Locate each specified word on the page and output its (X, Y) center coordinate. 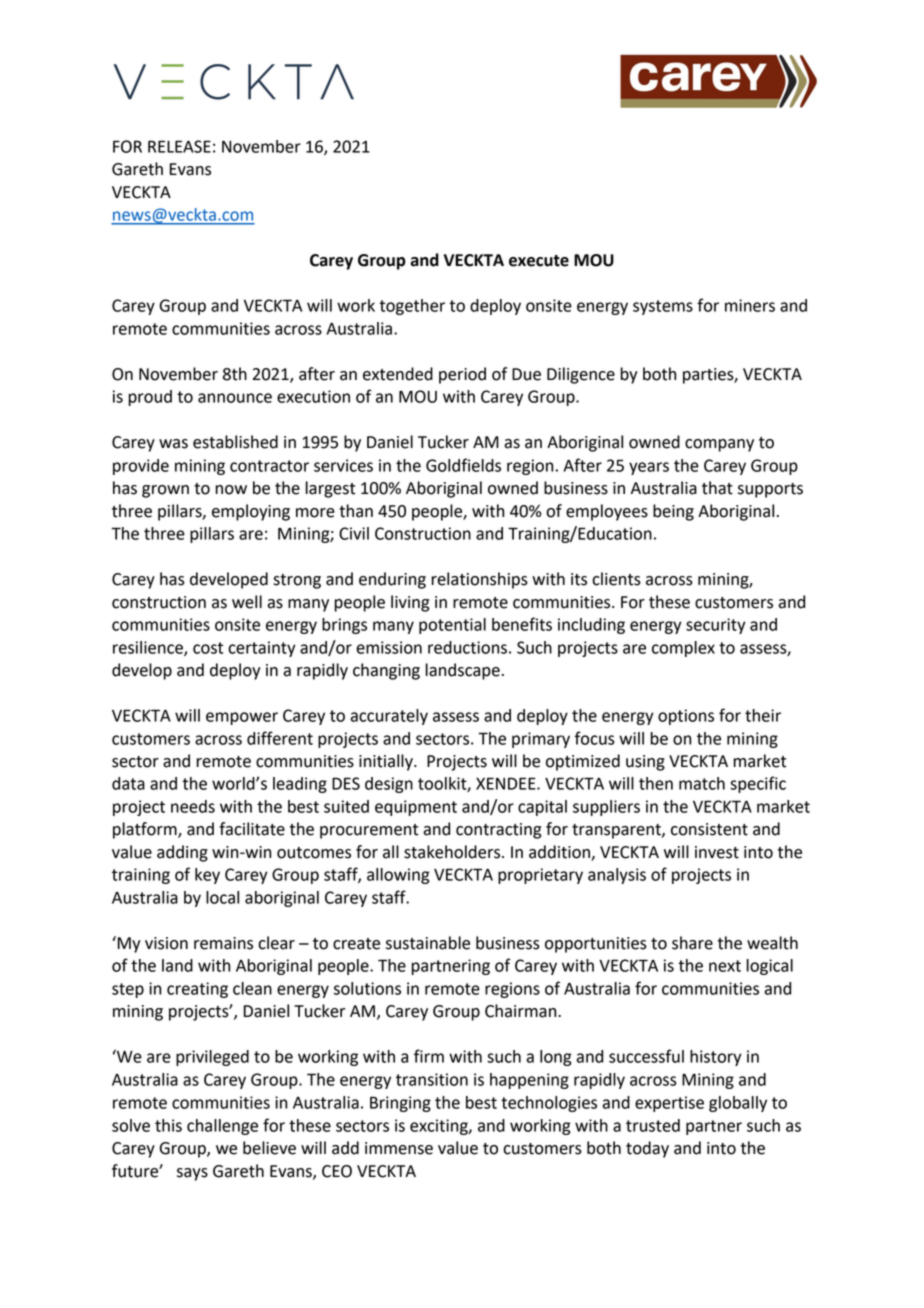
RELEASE (179, 146)
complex (683, 649)
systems (663, 307)
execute (539, 261)
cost (208, 648)
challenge (222, 1127)
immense (399, 1148)
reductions (467, 647)
